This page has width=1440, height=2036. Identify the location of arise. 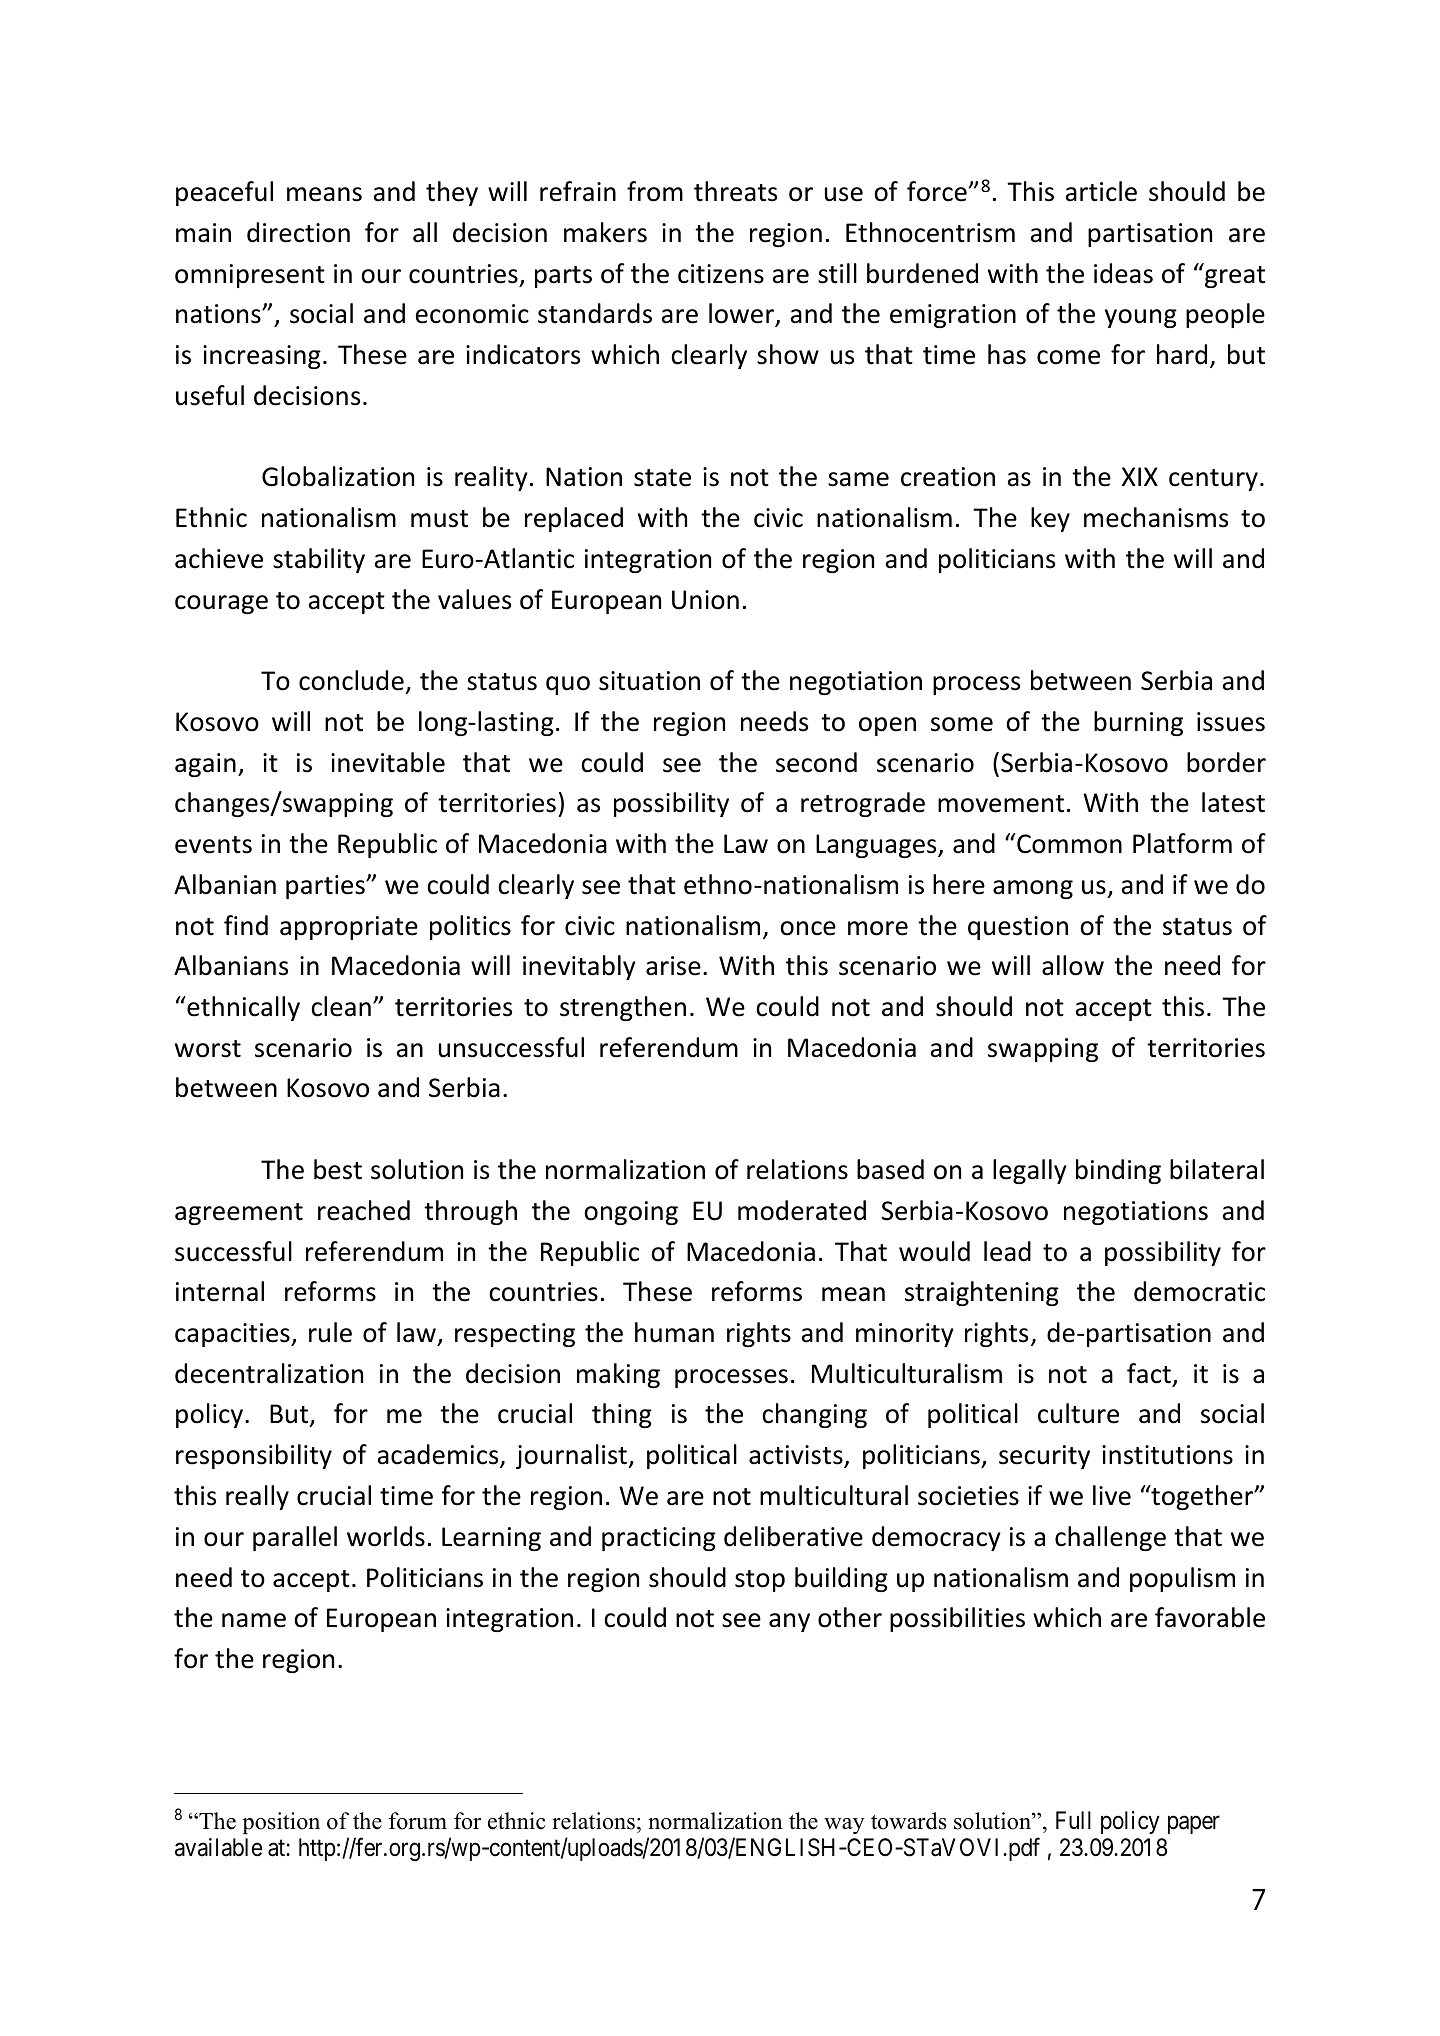
(673, 966).
